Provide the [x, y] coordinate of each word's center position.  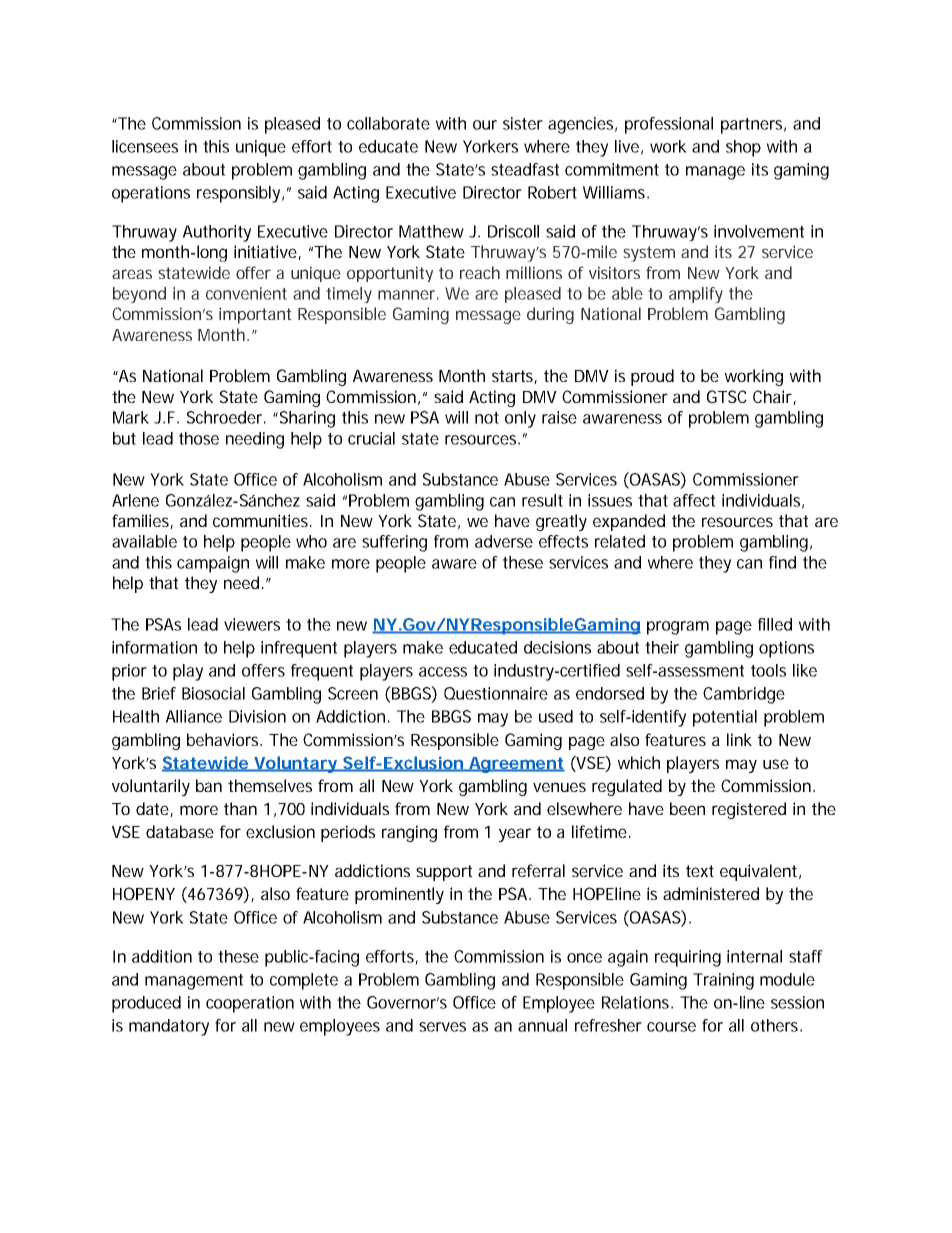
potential [725, 718]
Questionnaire [496, 693]
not [487, 418]
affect [694, 500]
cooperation [250, 1004]
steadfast [525, 169]
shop [743, 148]
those [199, 438]
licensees [145, 146]
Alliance [194, 716]
